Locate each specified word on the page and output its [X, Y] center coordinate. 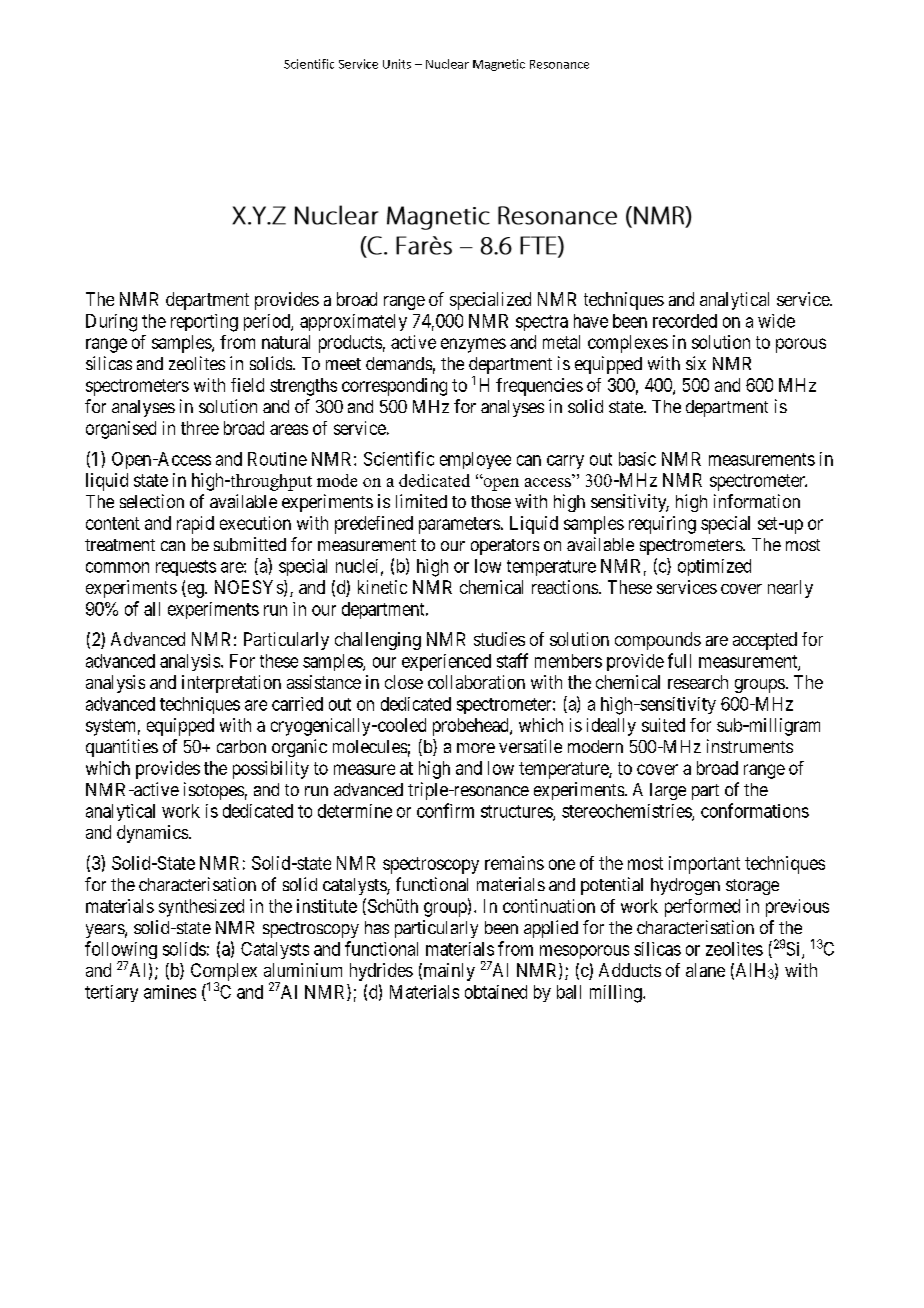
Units [397, 64]
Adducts [630, 970]
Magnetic [499, 65]
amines [170, 992]
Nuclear [447, 64]
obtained [496, 992]
